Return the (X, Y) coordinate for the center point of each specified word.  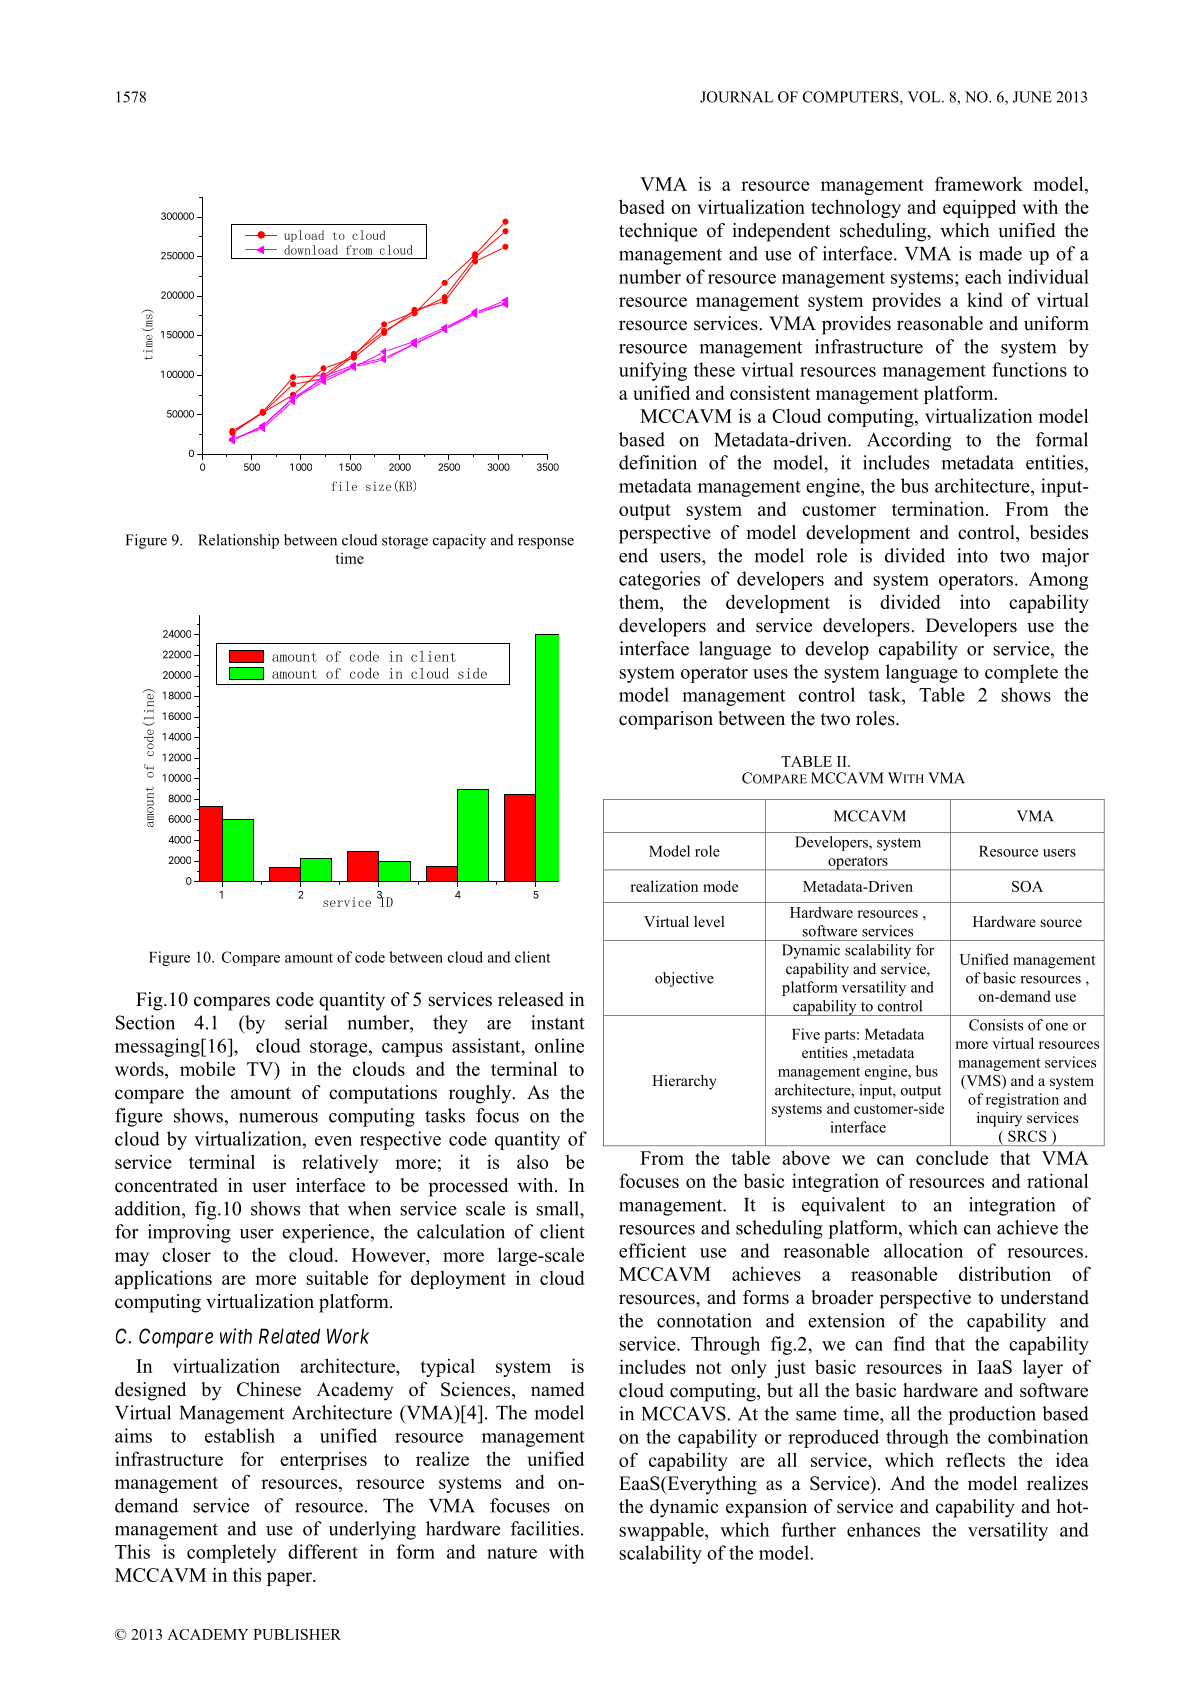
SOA (1027, 886)
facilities (545, 1528)
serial (306, 1022)
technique (658, 232)
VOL (925, 97)
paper (290, 1579)
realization (664, 886)
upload (304, 236)
